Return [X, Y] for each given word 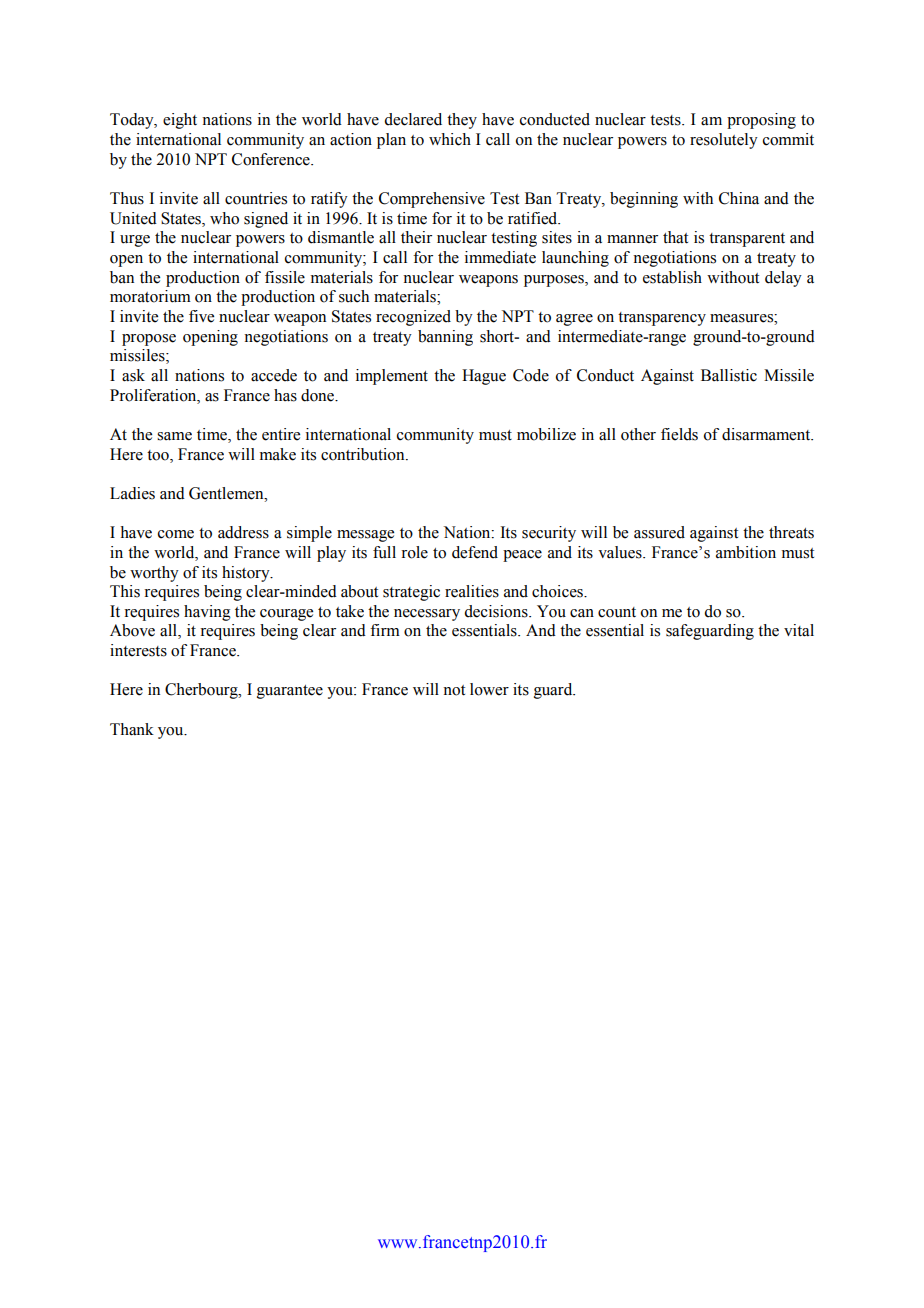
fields [679, 434]
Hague [484, 377]
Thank [132, 729]
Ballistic [729, 375]
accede [274, 375]
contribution [364, 454]
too [159, 455]
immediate [500, 257]
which [450, 139]
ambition [746, 552]
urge [135, 241]
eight [180, 121]
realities [472, 591]
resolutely [724, 141]
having [207, 613]
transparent [747, 240]
